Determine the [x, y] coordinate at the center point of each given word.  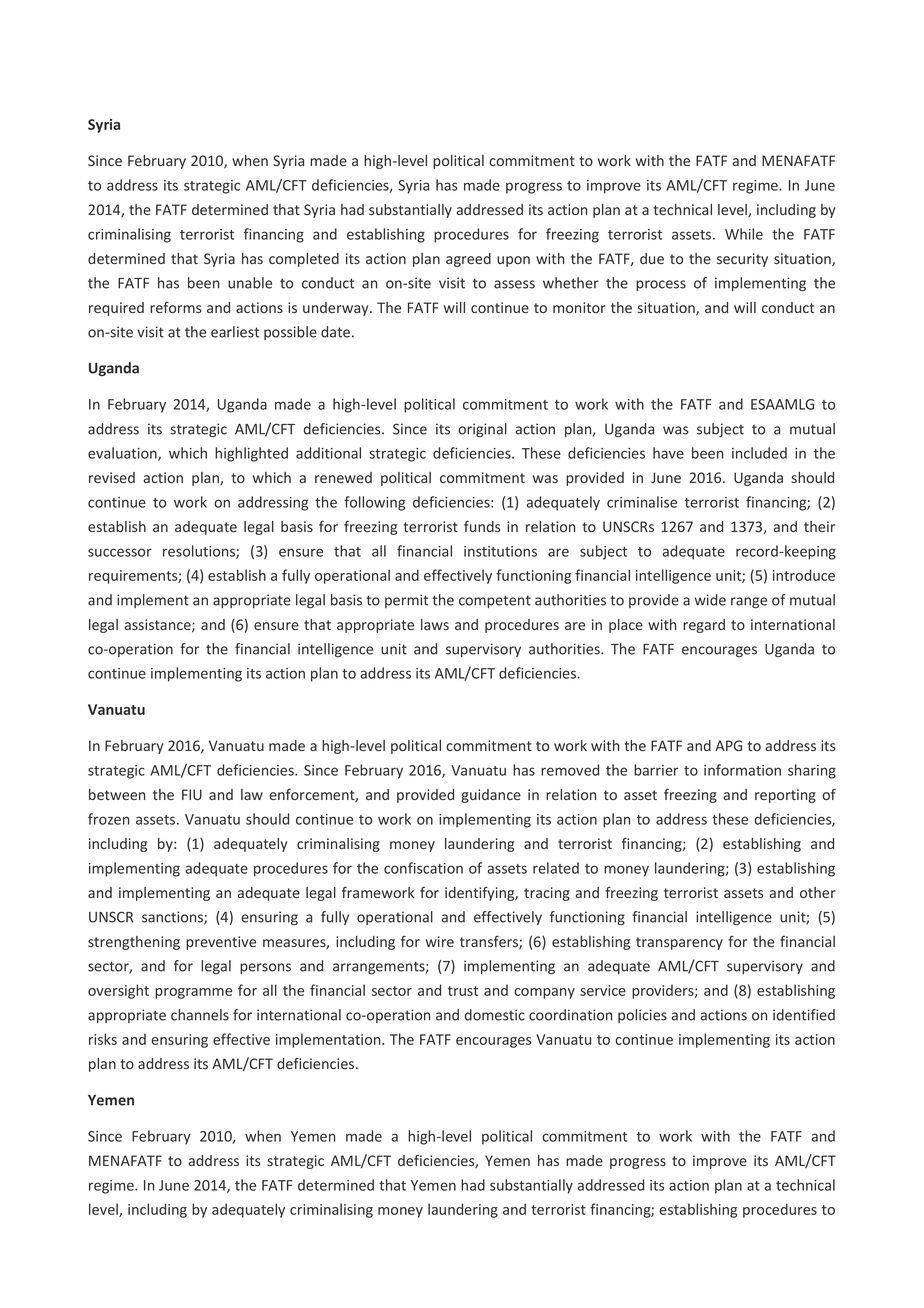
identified [804, 1015]
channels [200, 1015]
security [742, 260]
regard [704, 626]
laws [435, 624]
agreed [468, 260]
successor [120, 552]
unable [250, 283]
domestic [494, 1015]
